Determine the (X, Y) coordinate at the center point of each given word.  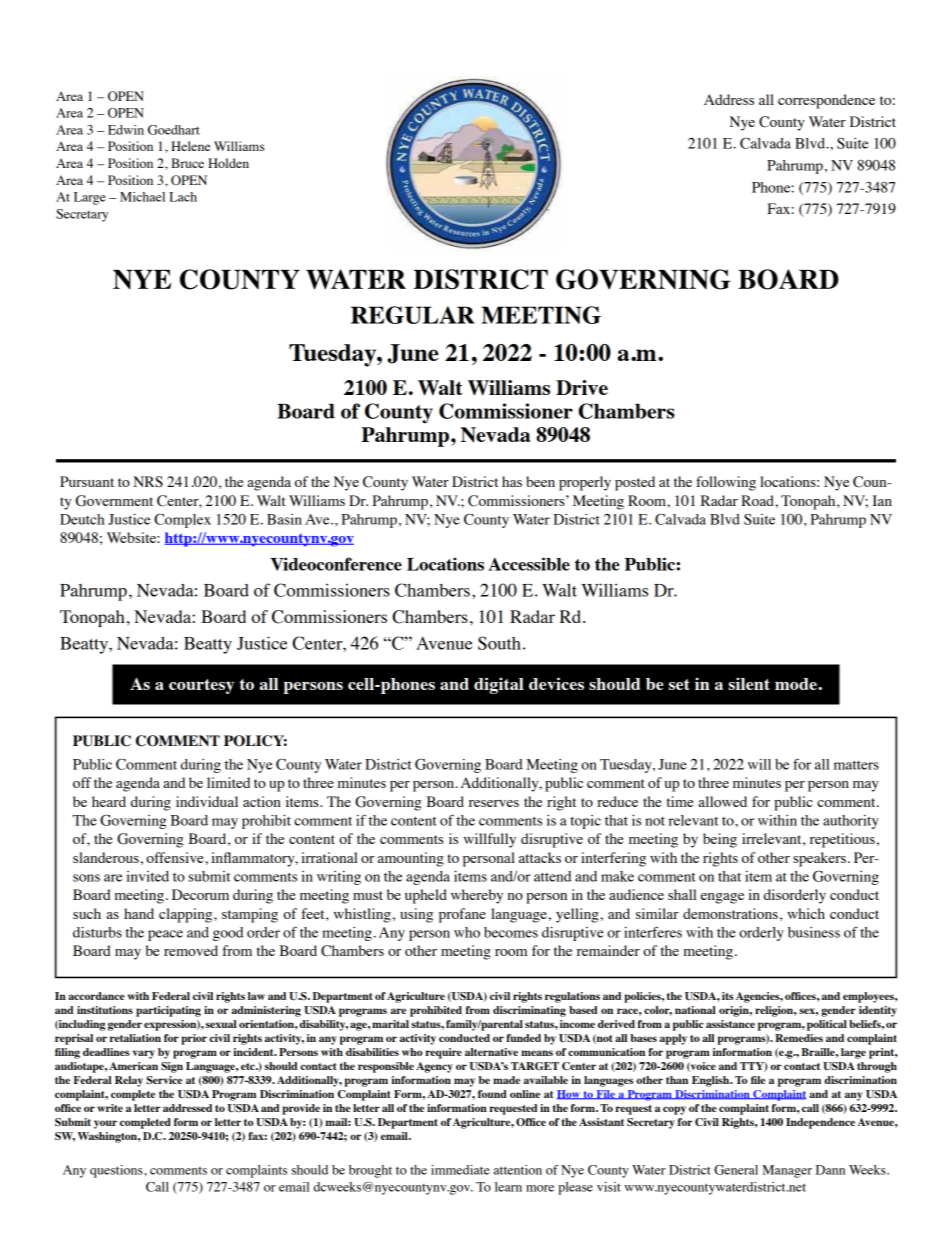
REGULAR (412, 315)
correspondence (826, 101)
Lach (183, 197)
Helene (190, 146)
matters (856, 765)
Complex (182, 521)
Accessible (529, 564)
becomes (511, 932)
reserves (494, 803)
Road (758, 500)
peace (165, 935)
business (814, 932)
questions (117, 1171)
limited (228, 782)
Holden (228, 163)
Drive (582, 387)
